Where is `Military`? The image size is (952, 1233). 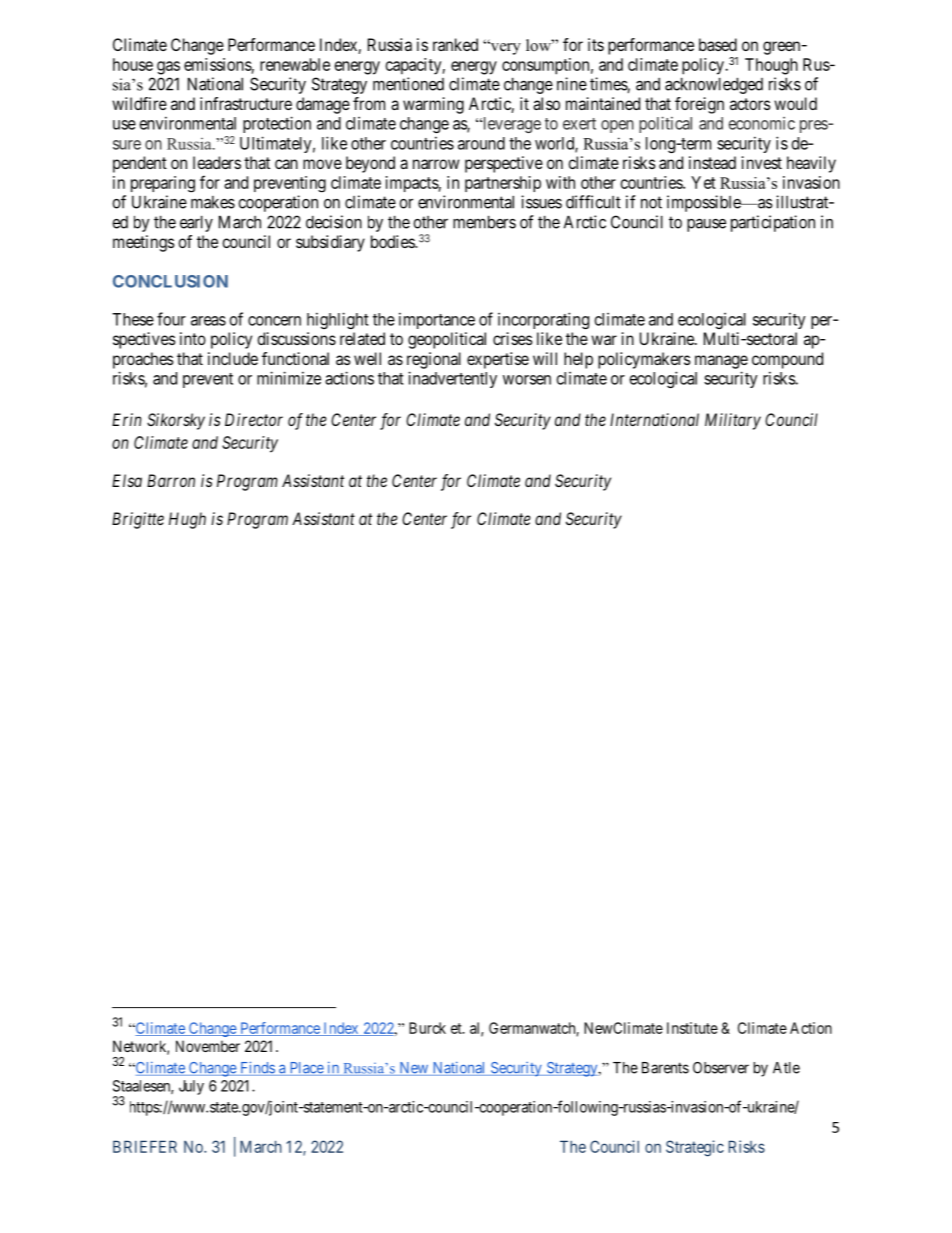
Military is located at coordinates (733, 421).
